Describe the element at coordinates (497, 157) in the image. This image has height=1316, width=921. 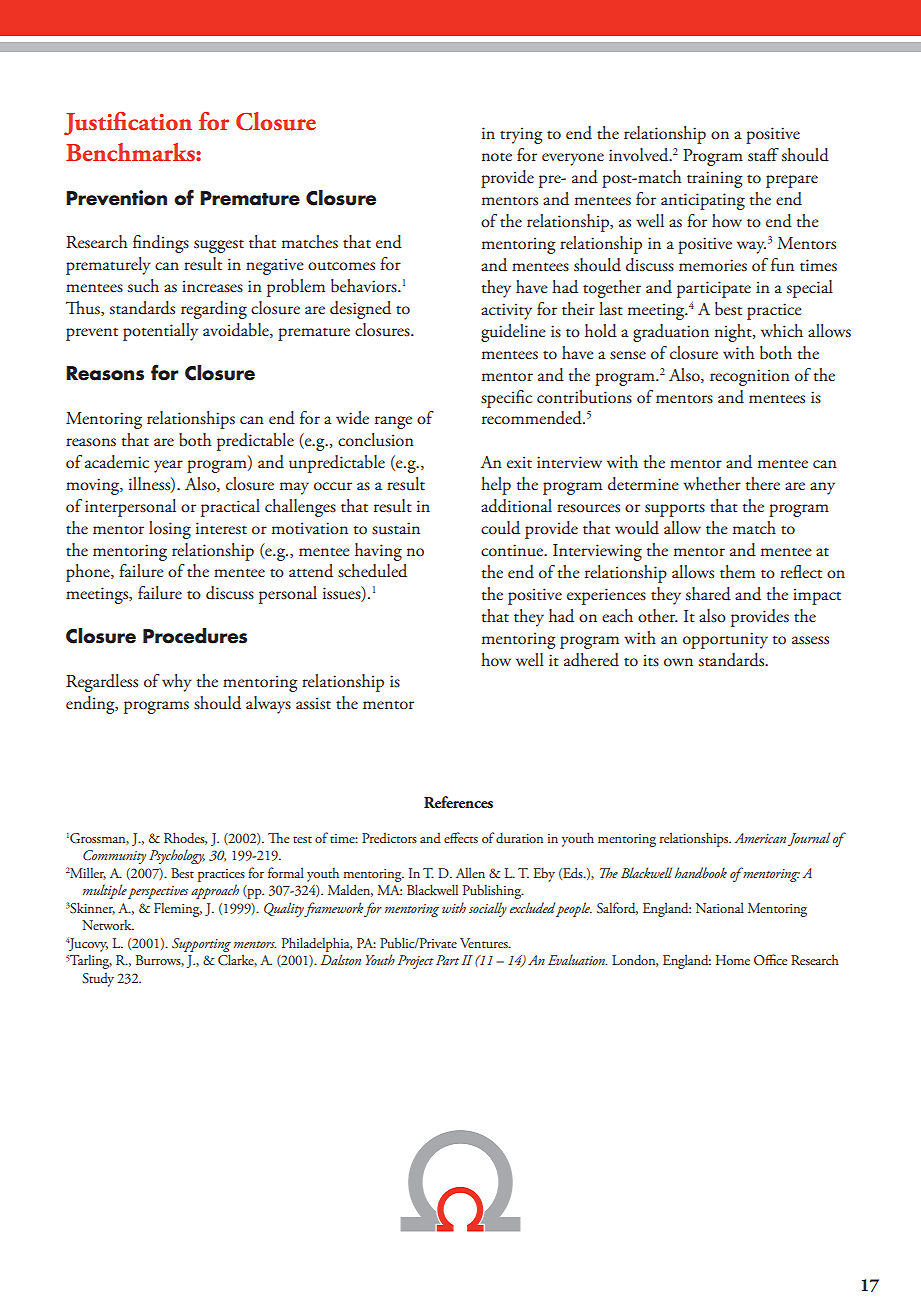
I see `note` at that location.
